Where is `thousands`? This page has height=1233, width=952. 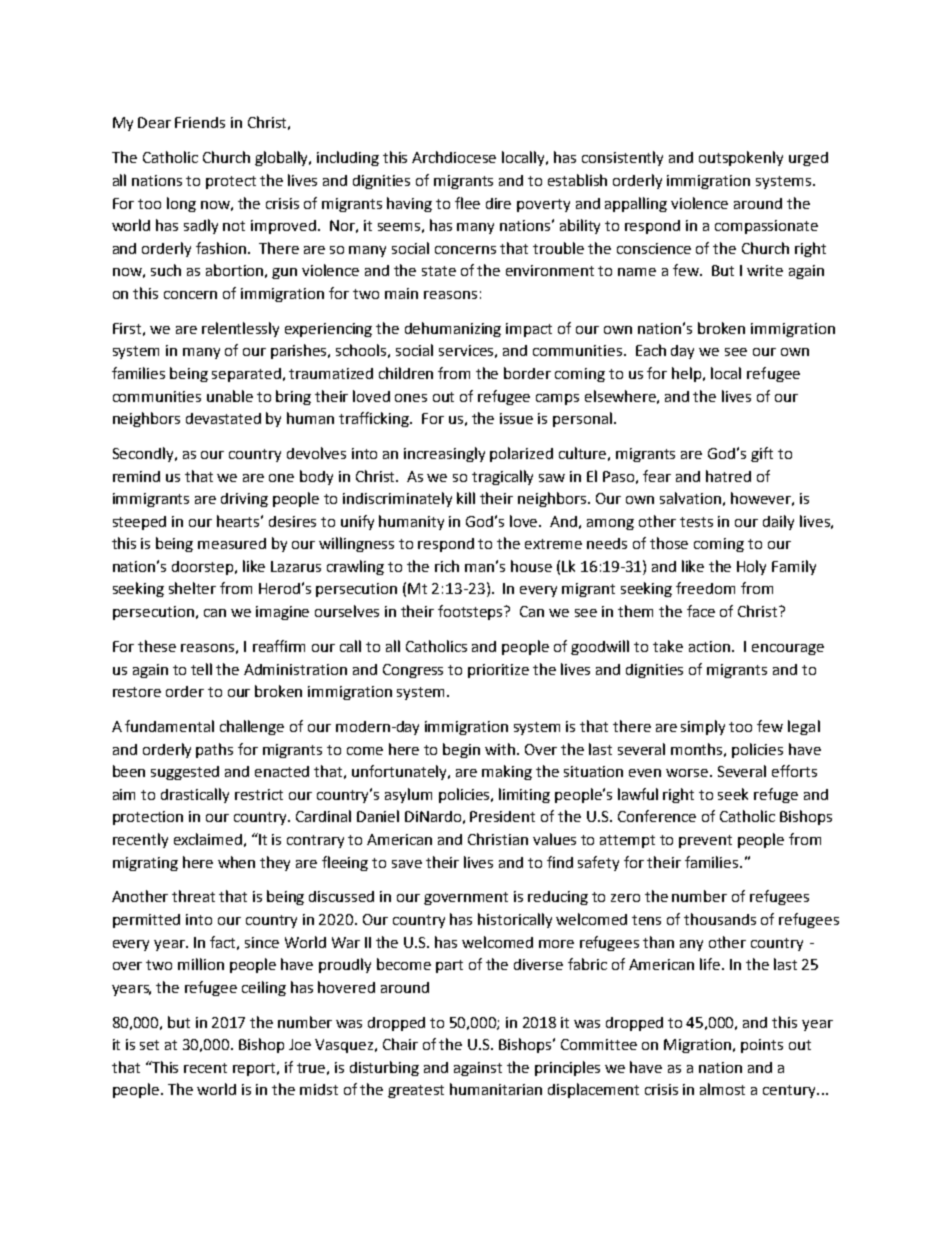
thousands is located at coordinates (720, 919).
